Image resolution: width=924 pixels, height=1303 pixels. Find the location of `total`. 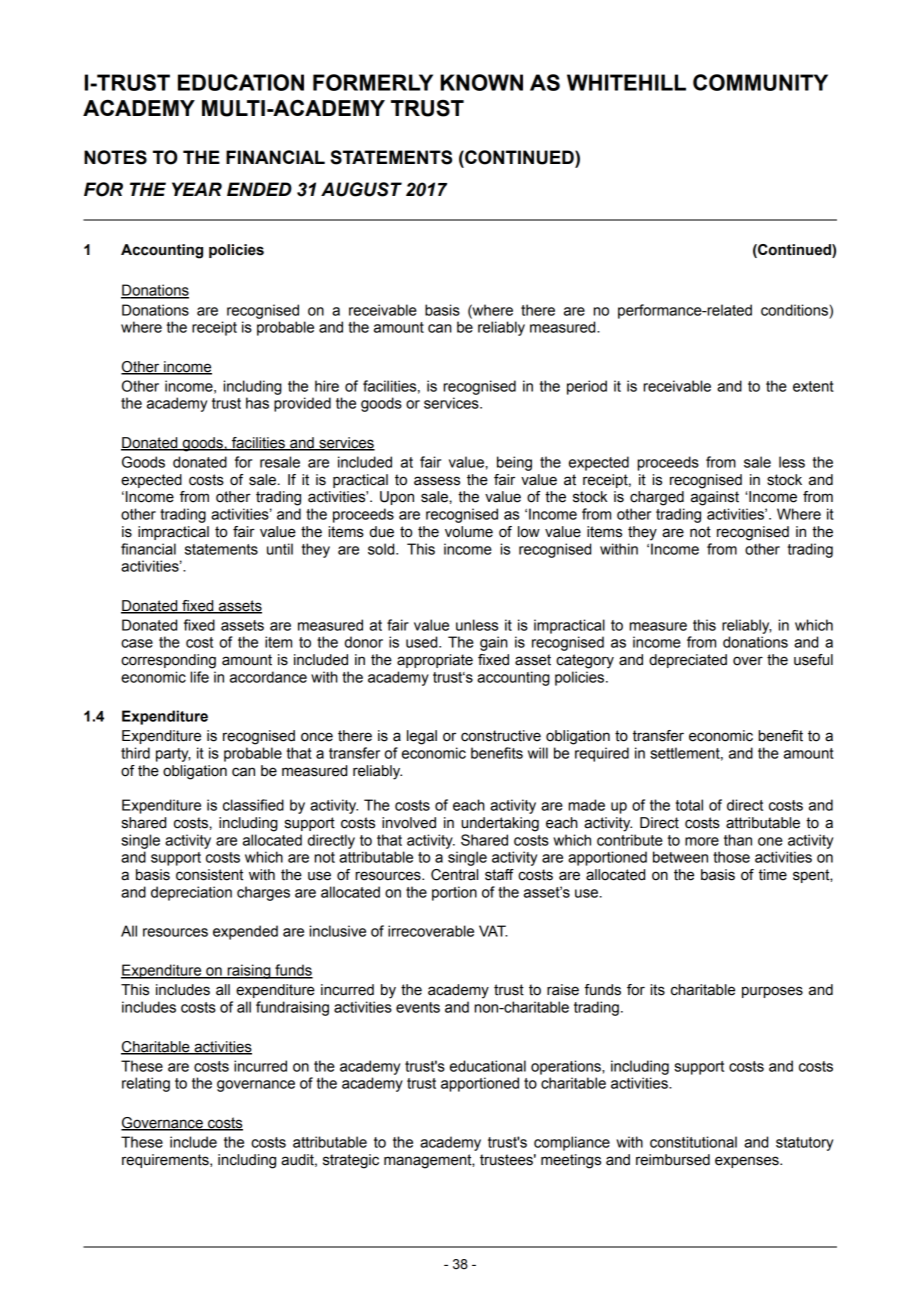

total is located at coordinates (689, 805).
